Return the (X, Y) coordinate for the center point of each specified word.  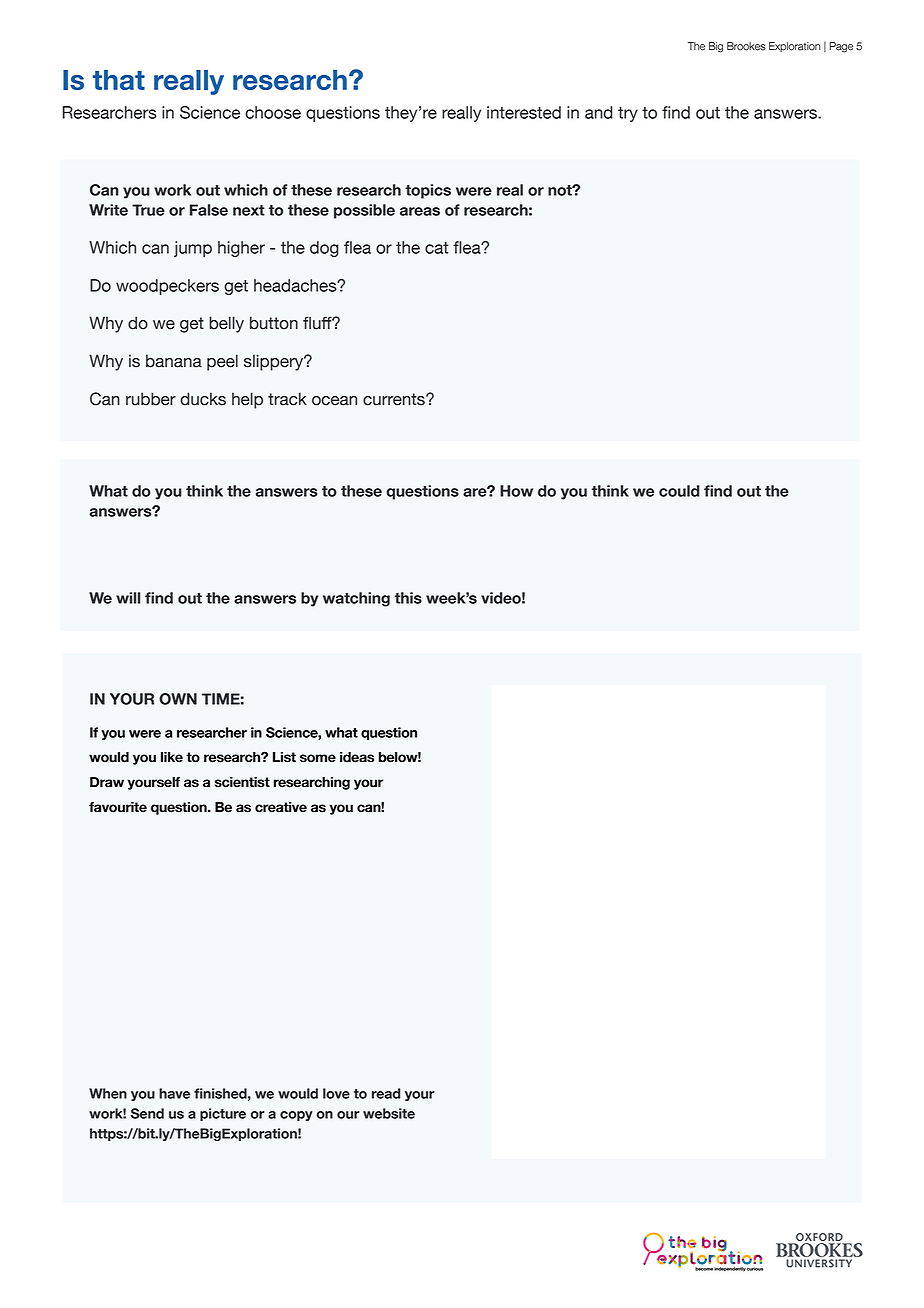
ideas (357, 757)
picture (223, 1114)
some (318, 758)
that (119, 80)
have (174, 1093)
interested (524, 112)
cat (437, 248)
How (516, 491)
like (172, 757)
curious (755, 1269)
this (408, 598)
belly (226, 324)
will (128, 598)
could (679, 491)
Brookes (746, 46)
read (386, 1093)
